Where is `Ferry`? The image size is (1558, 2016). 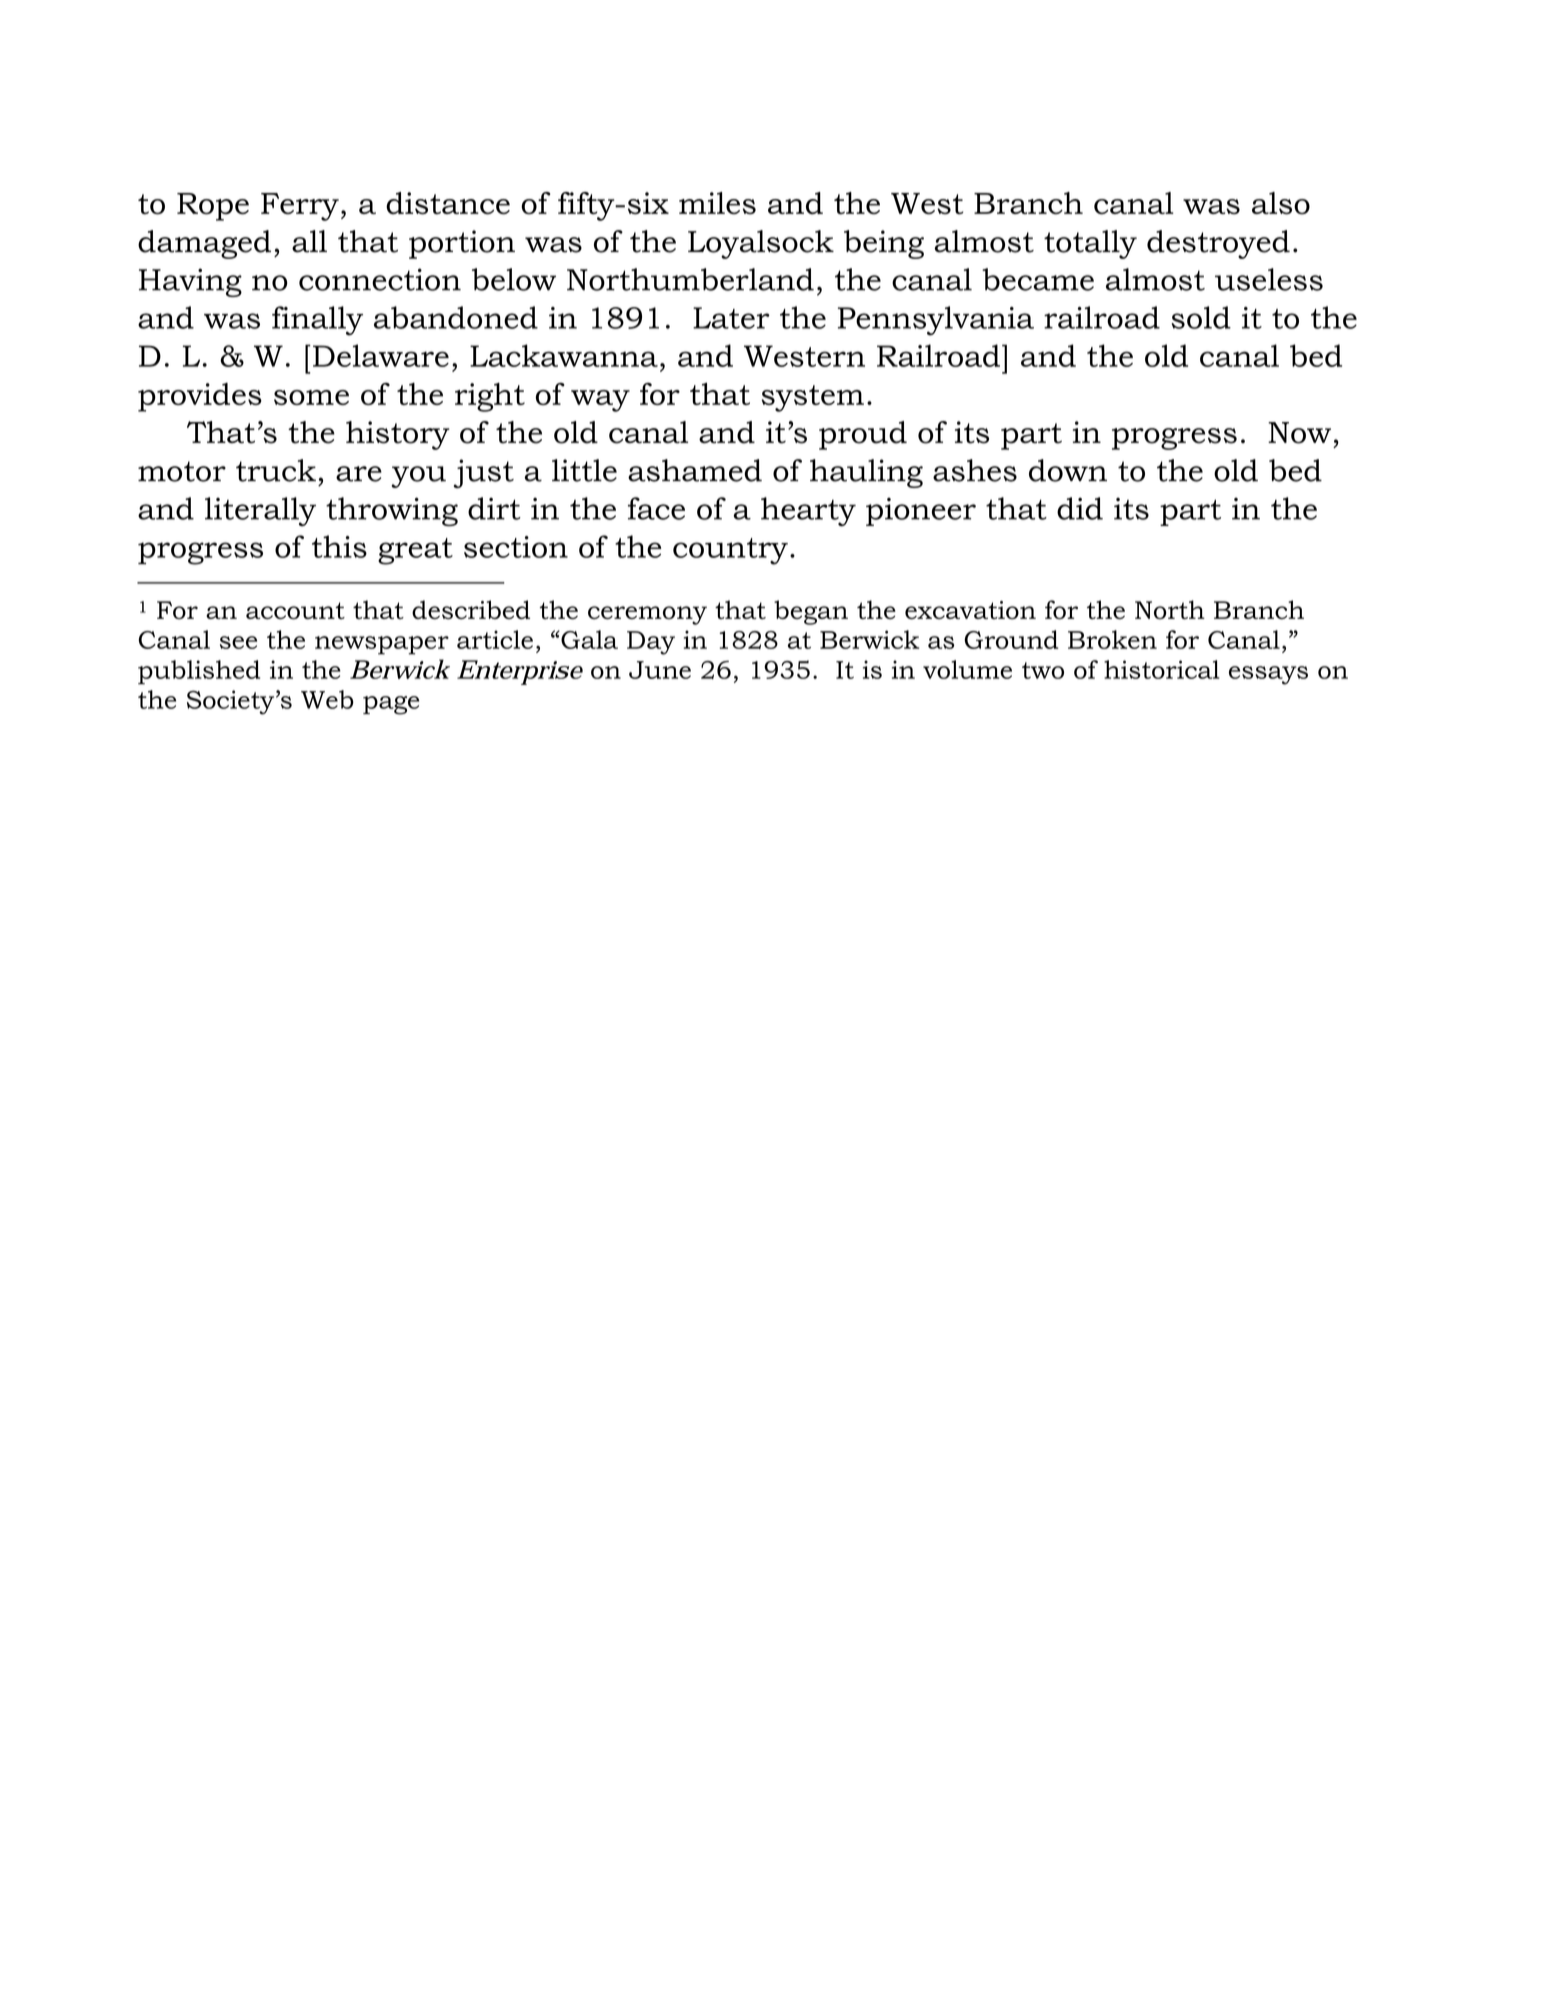
Ferry is located at coordinates (300, 207).
